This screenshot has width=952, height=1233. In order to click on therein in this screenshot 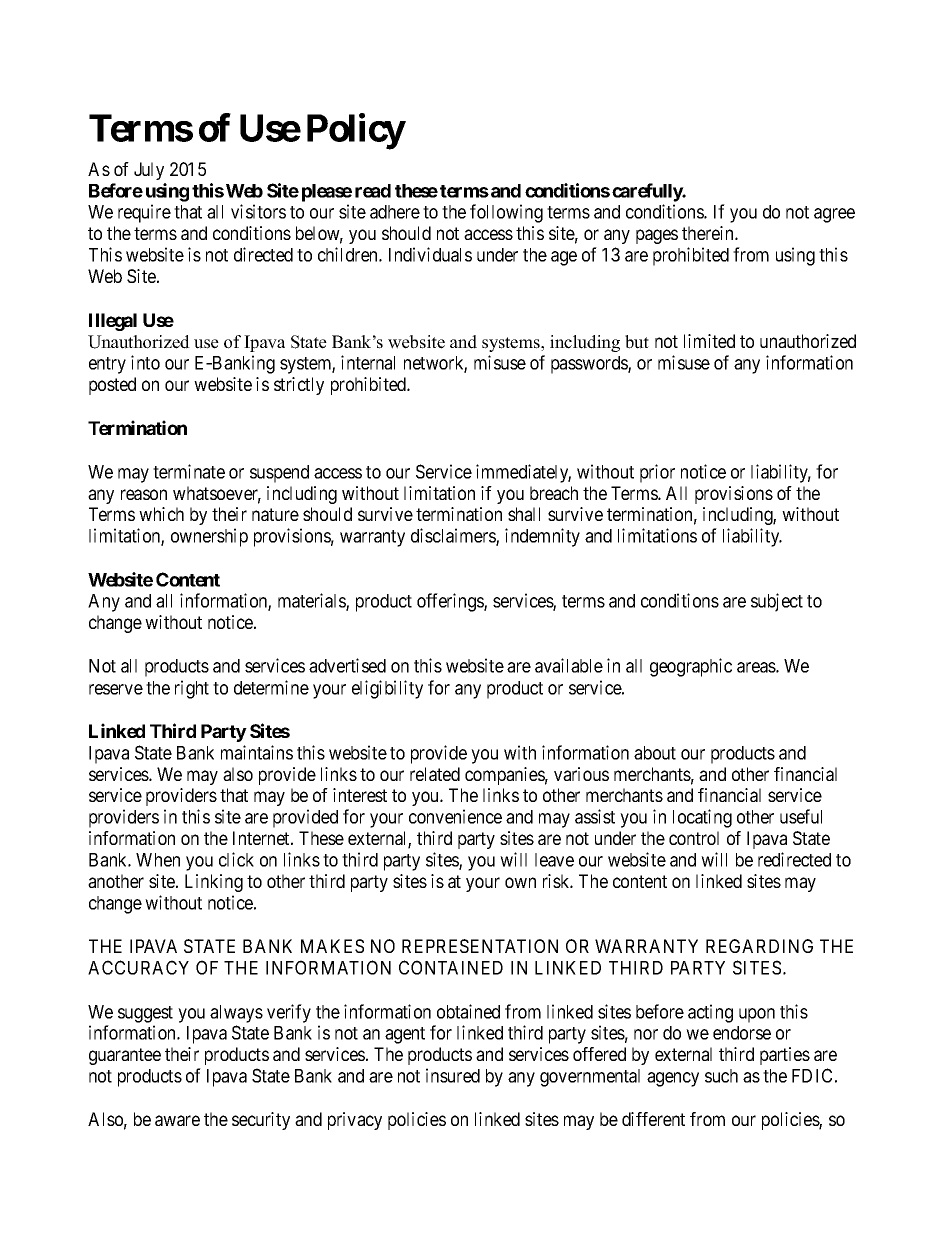, I will do `click(709, 233)`.
